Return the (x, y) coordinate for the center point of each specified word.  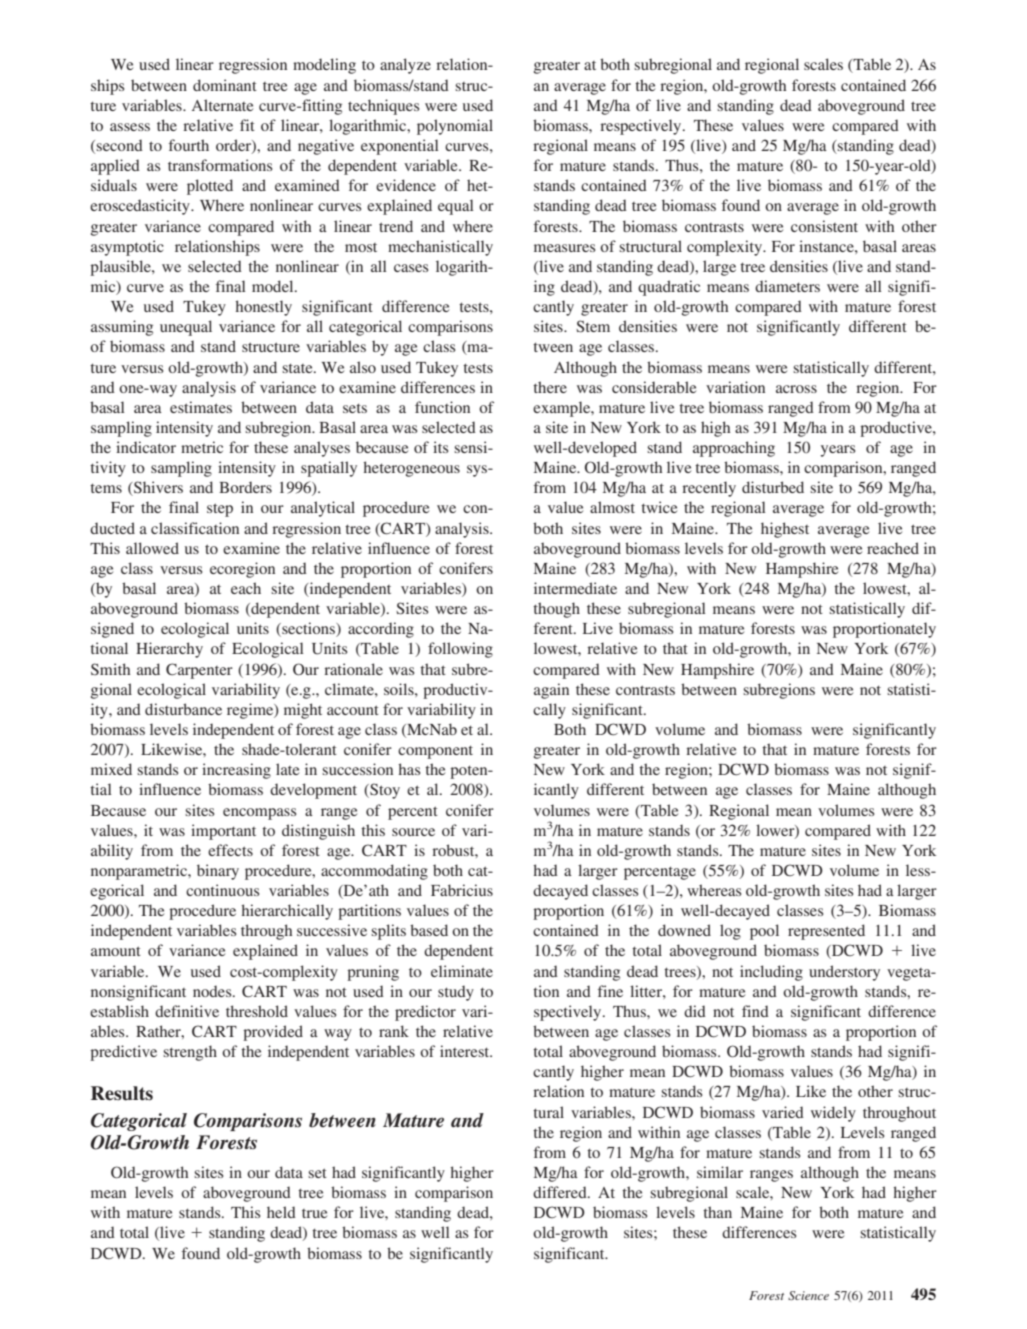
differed (561, 1192)
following (460, 650)
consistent (824, 226)
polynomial (455, 127)
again (551, 691)
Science (808, 1296)
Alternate (222, 105)
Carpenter (199, 671)
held (281, 1212)
